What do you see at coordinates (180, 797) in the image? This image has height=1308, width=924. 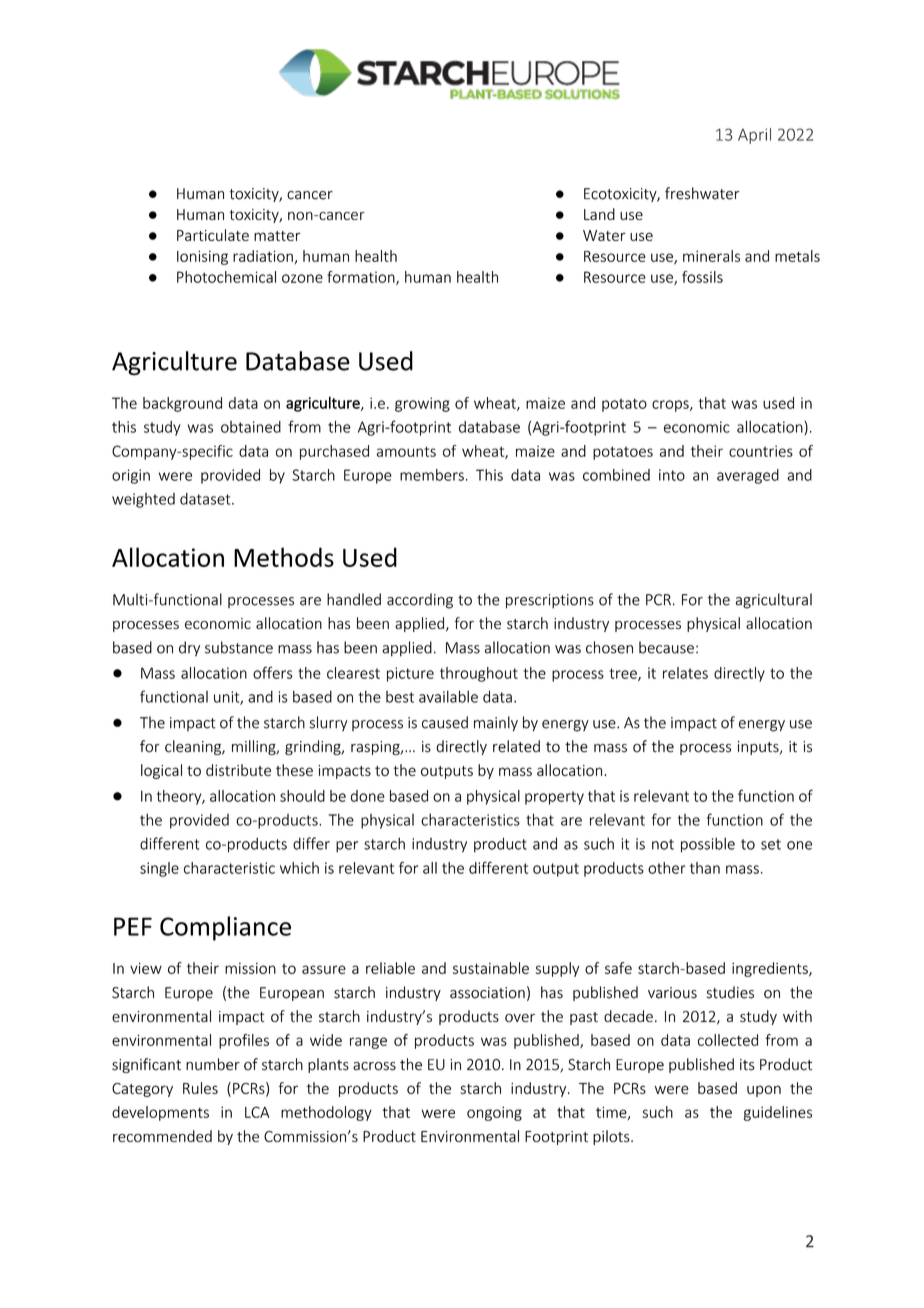 I see `theory` at bounding box center [180, 797].
